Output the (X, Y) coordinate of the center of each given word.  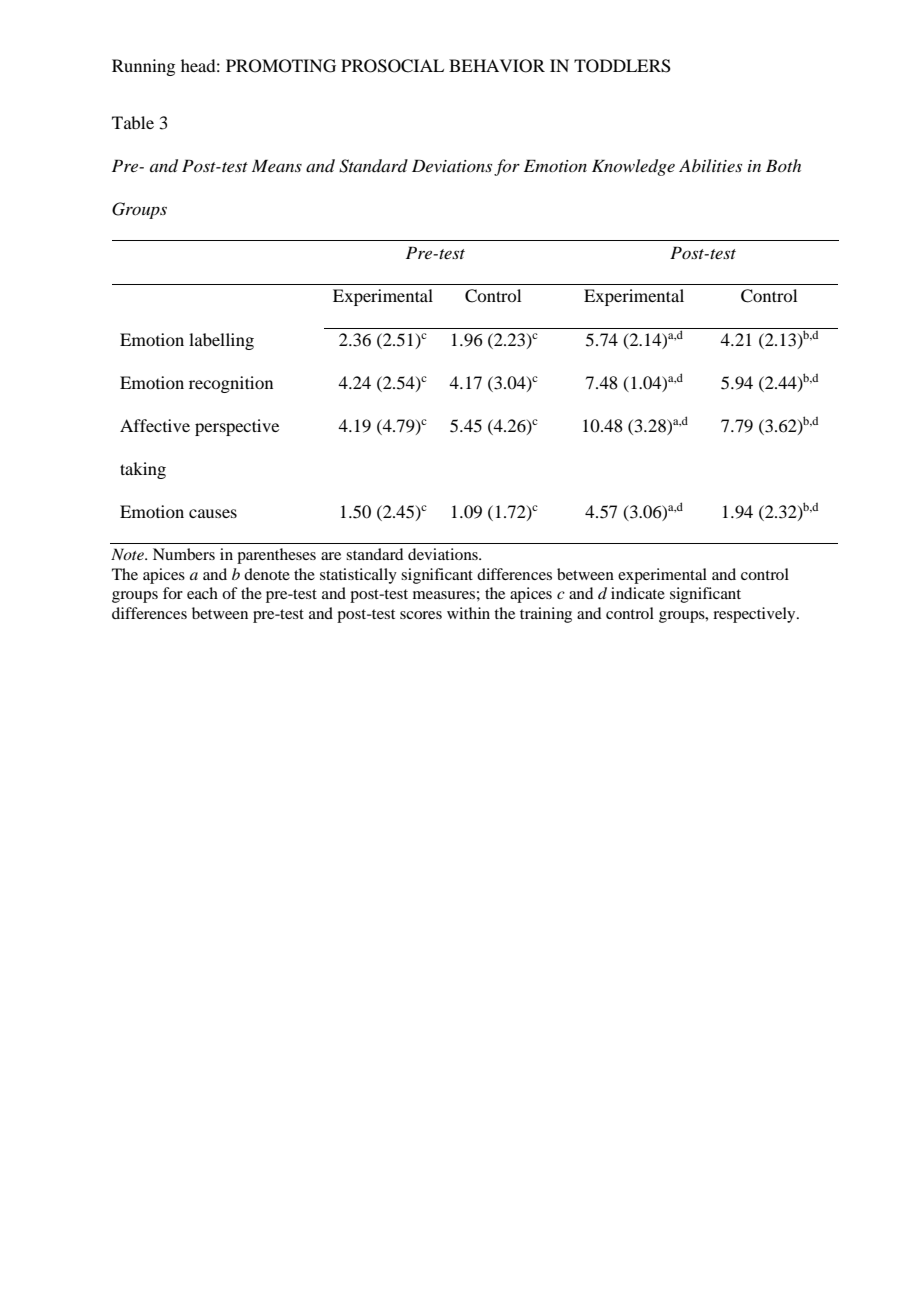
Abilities (710, 165)
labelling (221, 341)
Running (143, 67)
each (202, 593)
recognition (231, 384)
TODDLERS (622, 66)
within (468, 613)
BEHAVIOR (497, 66)
